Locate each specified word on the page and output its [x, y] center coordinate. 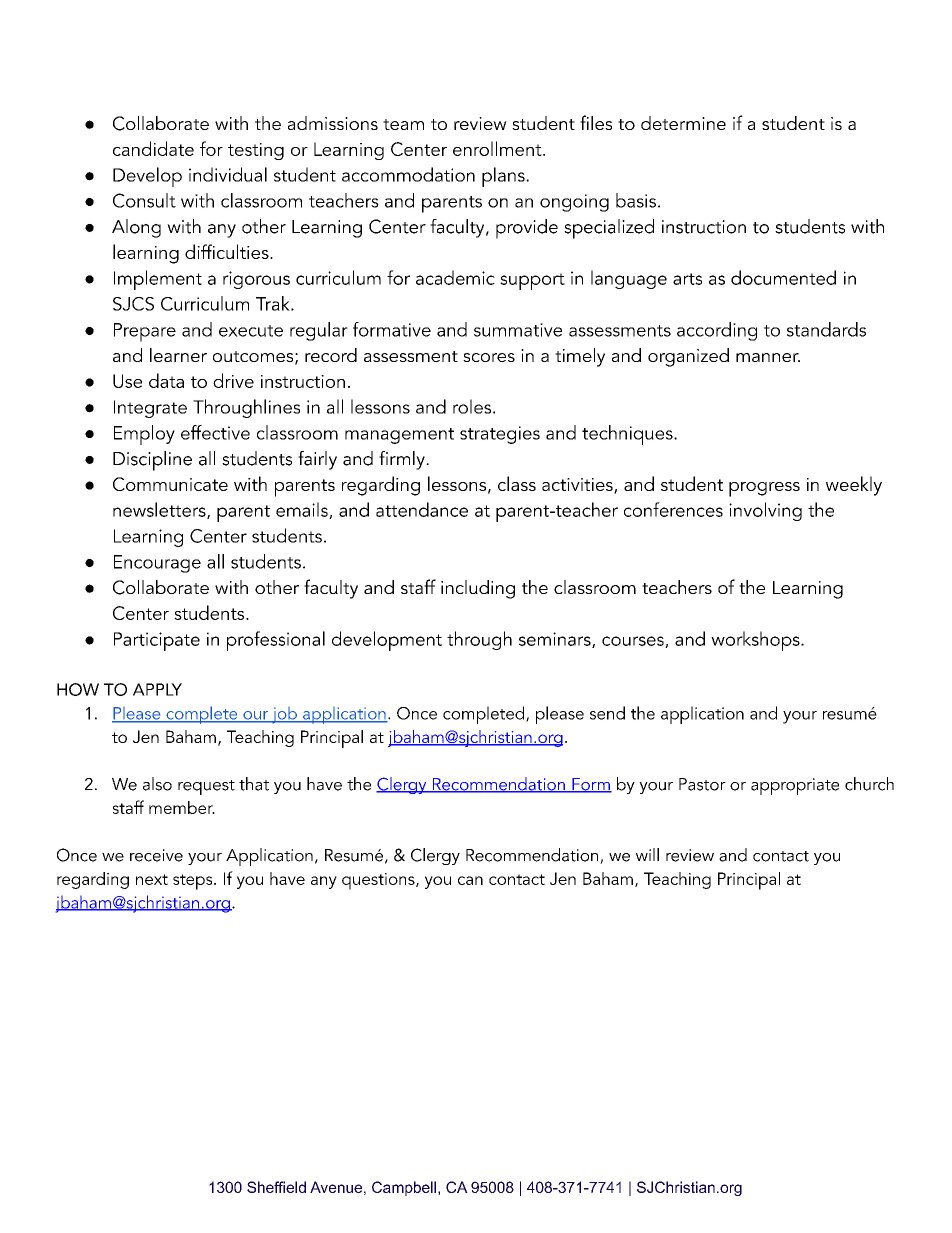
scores [489, 357]
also [157, 784]
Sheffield [276, 1187]
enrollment [498, 148]
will [647, 854]
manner [768, 357]
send [607, 713]
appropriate [795, 786]
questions [379, 881]
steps [194, 882]
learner [178, 355]
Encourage [157, 564]
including [478, 589]
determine [683, 123]
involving [765, 511]
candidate [153, 148]
